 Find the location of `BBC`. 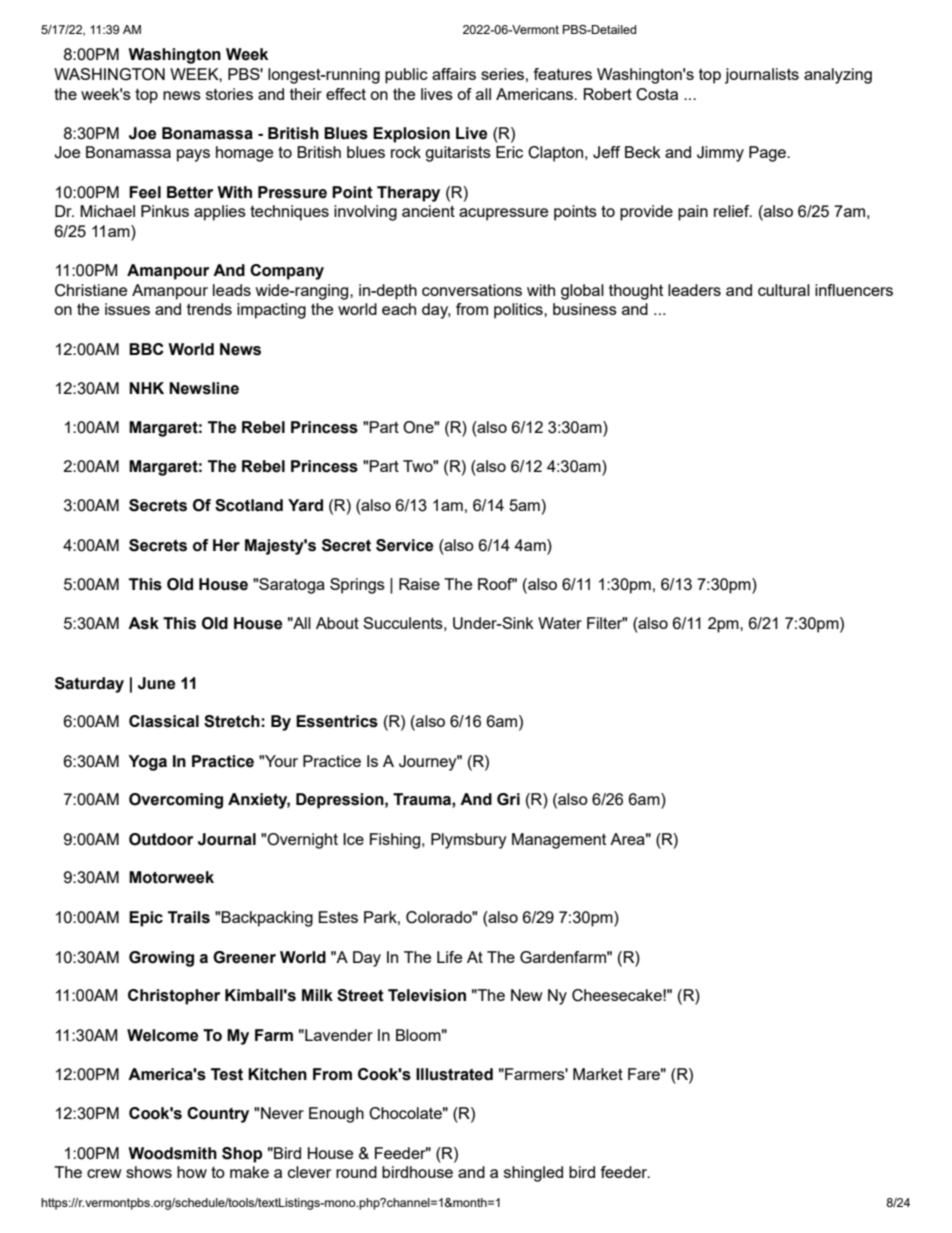

BBC is located at coordinates (146, 349).
